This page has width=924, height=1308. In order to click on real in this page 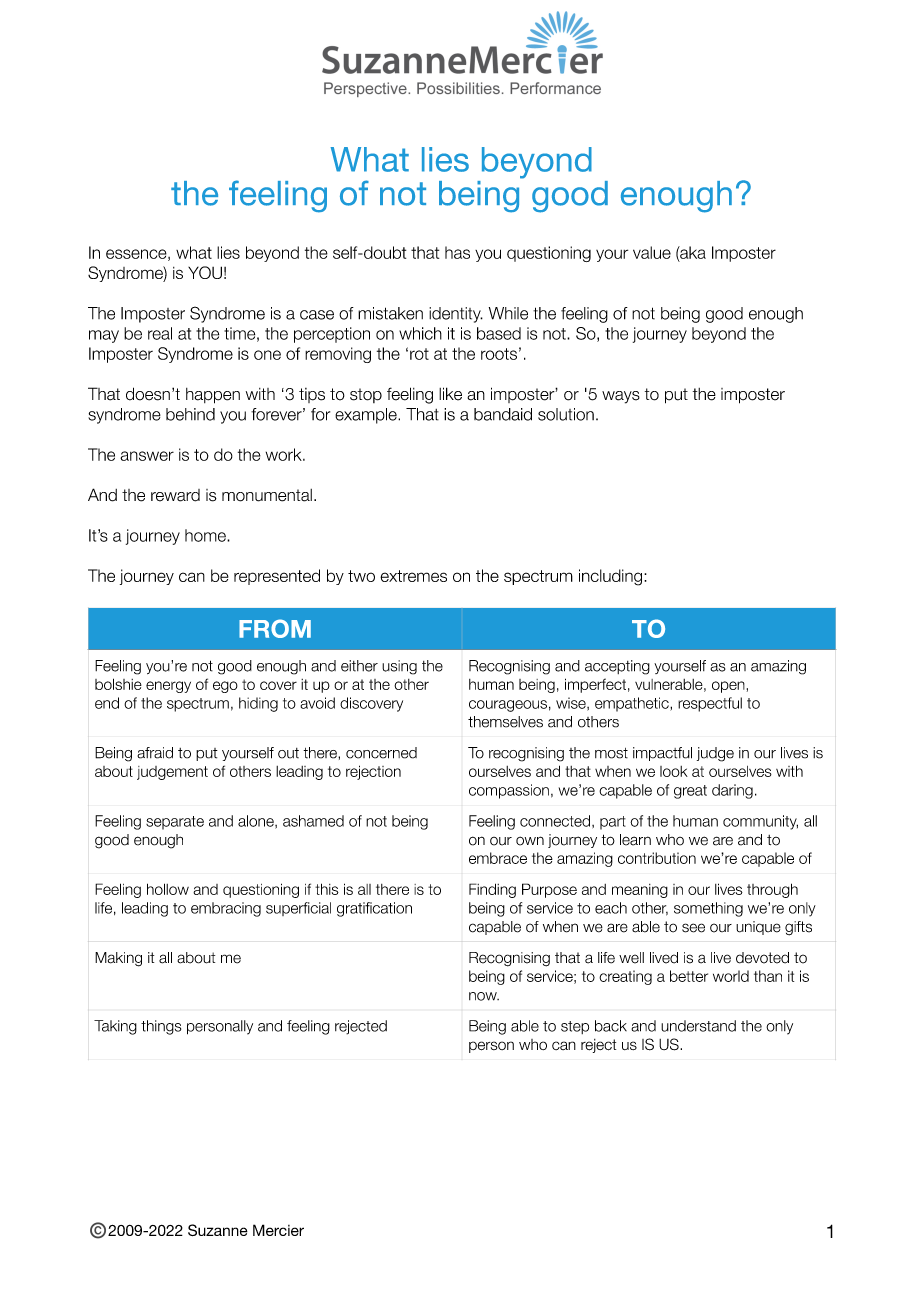, I will do `click(160, 333)`.
